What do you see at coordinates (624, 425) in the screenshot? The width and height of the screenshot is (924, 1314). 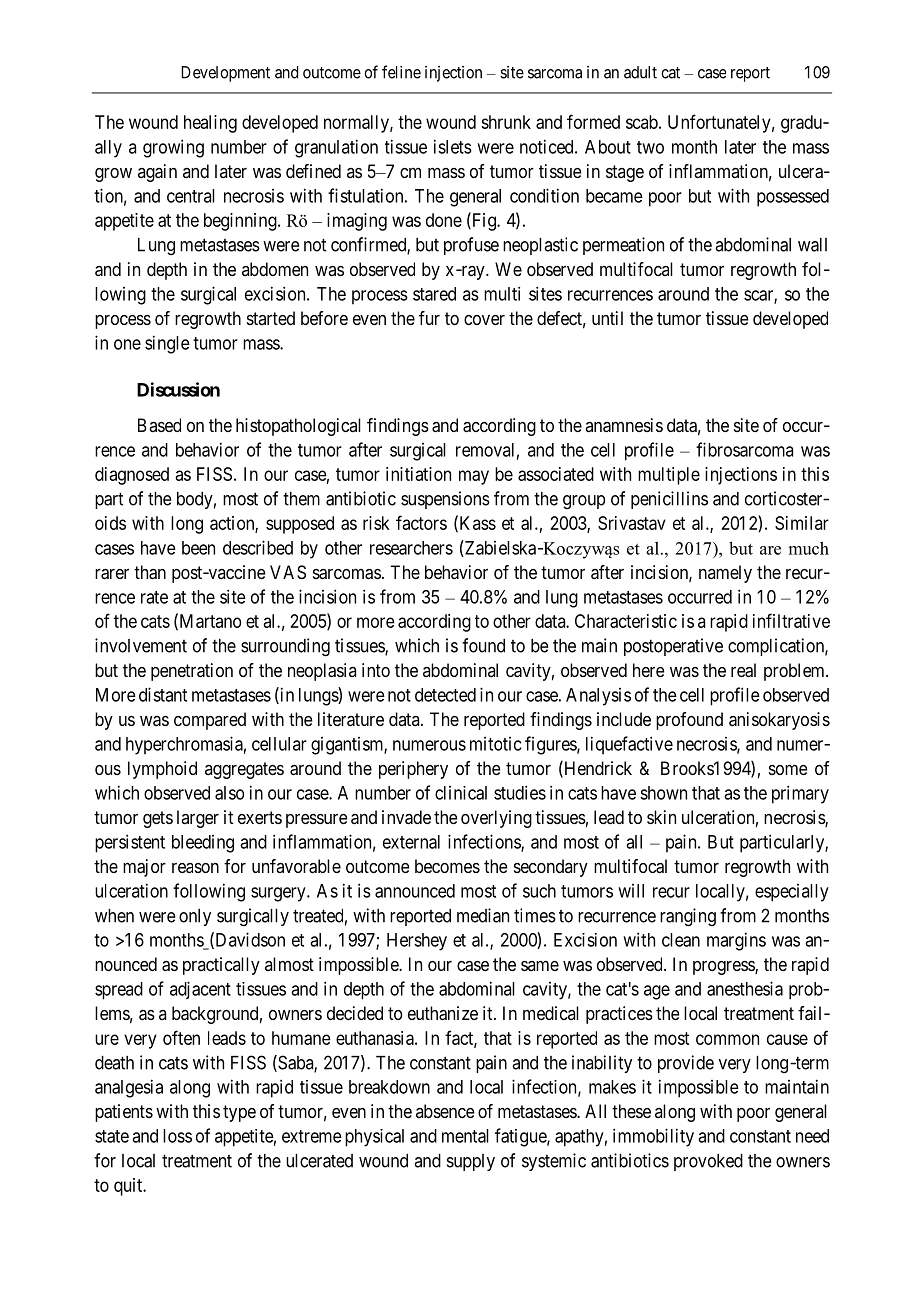 I see `anamnesis` at bounding box center [624, 425].
